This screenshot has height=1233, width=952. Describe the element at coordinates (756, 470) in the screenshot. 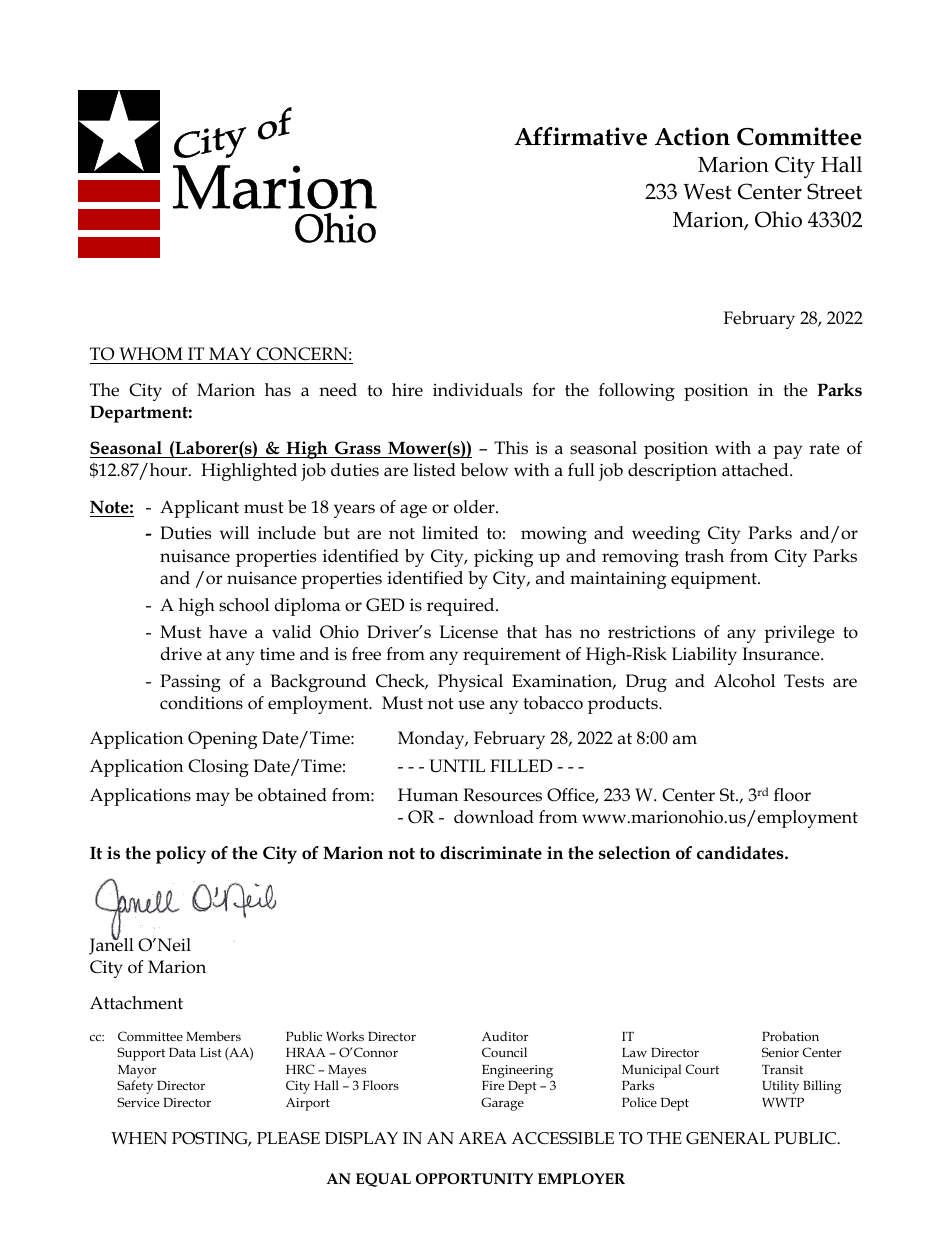

I see `attached` at that location.
